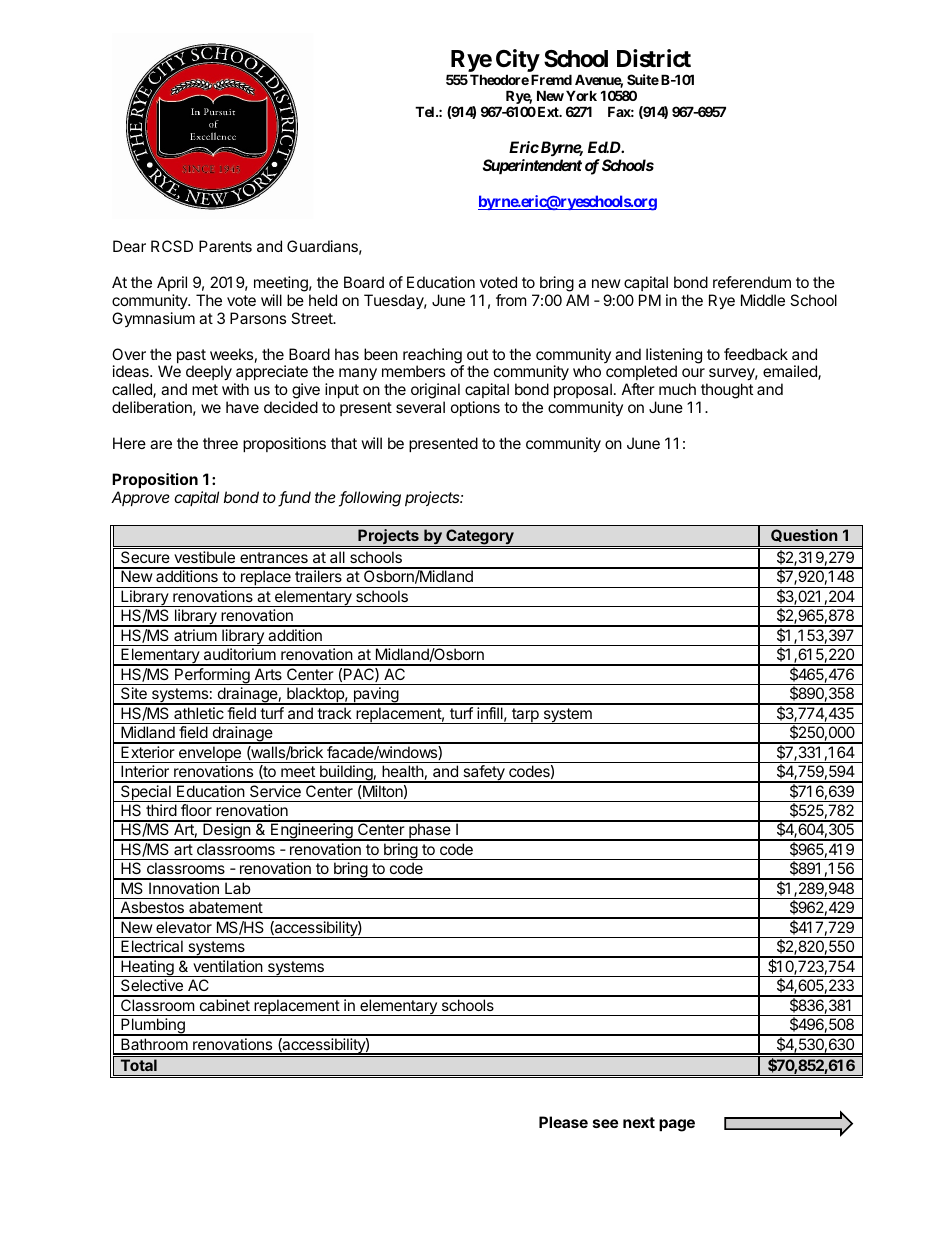 This screenshot has height=1233, width=952. What do you see at coordinates (153, 1027) in the screenshot?
I see `Plumbing` at bounding box center [153, 1027].
